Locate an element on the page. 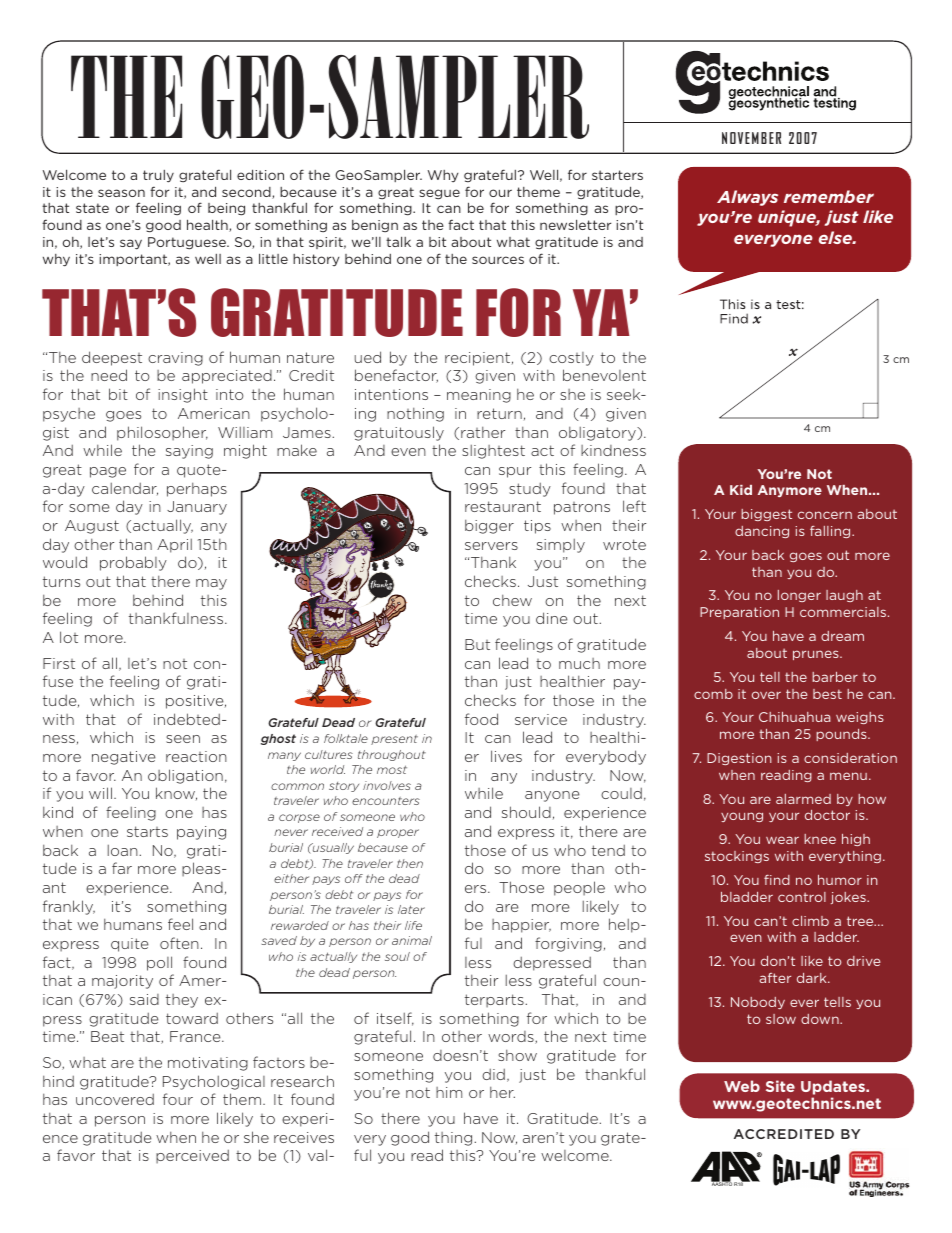 This page has width=952, height=1233. truly is located at coordinates (158, 176).
